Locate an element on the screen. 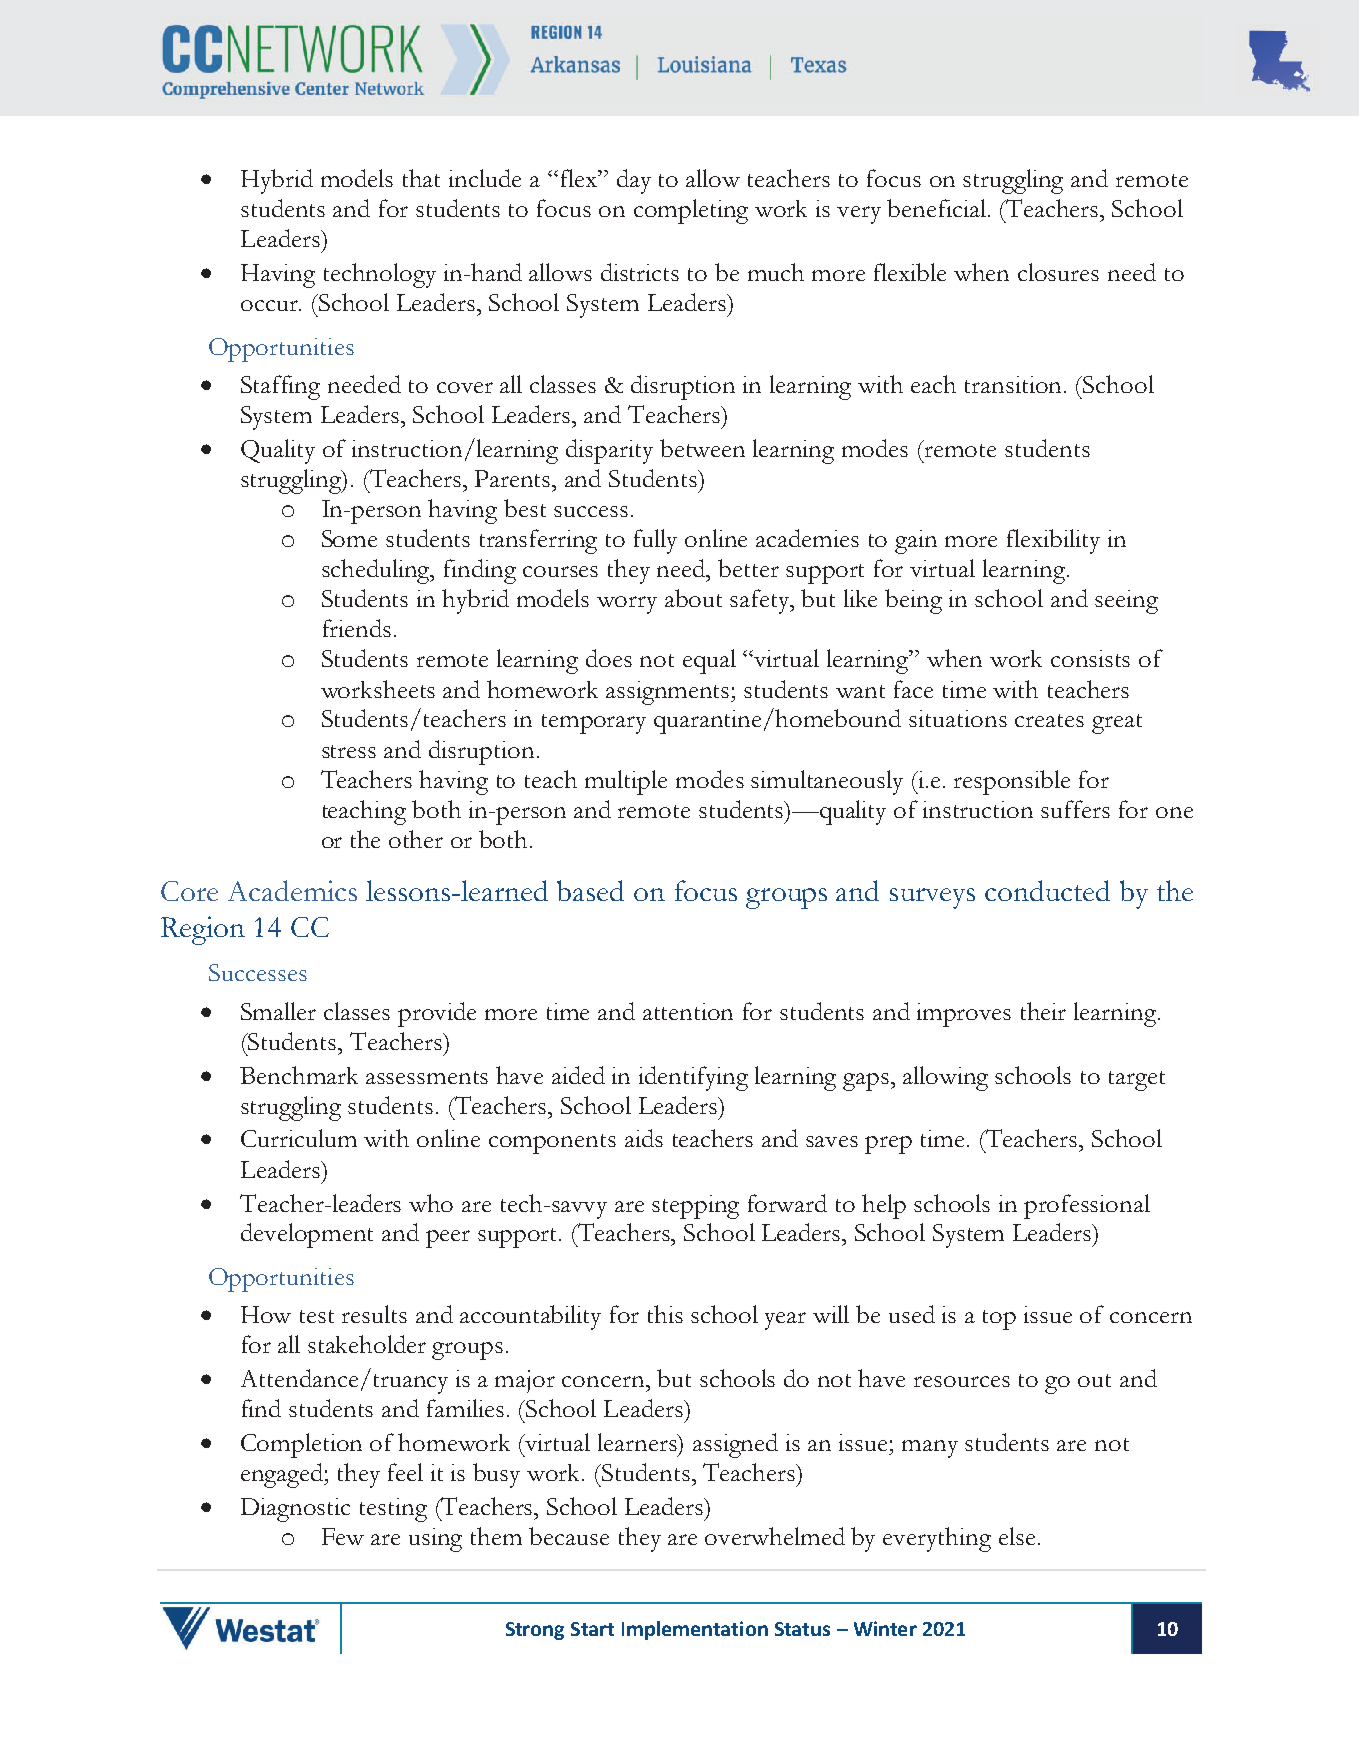  Few is located at coordinates (343, 1536).
